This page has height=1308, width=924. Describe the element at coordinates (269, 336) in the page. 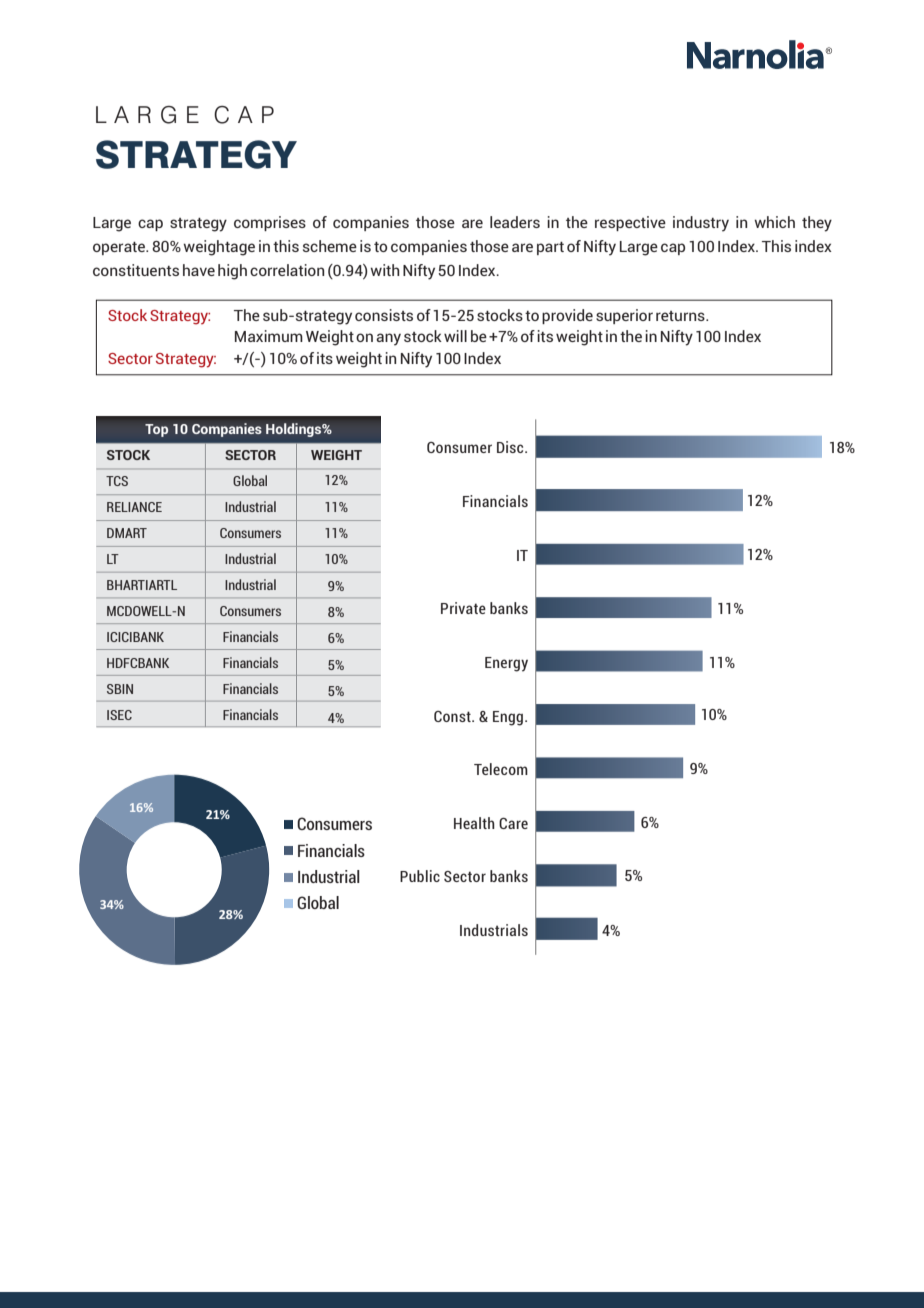

I see `Maximum` at that location.
